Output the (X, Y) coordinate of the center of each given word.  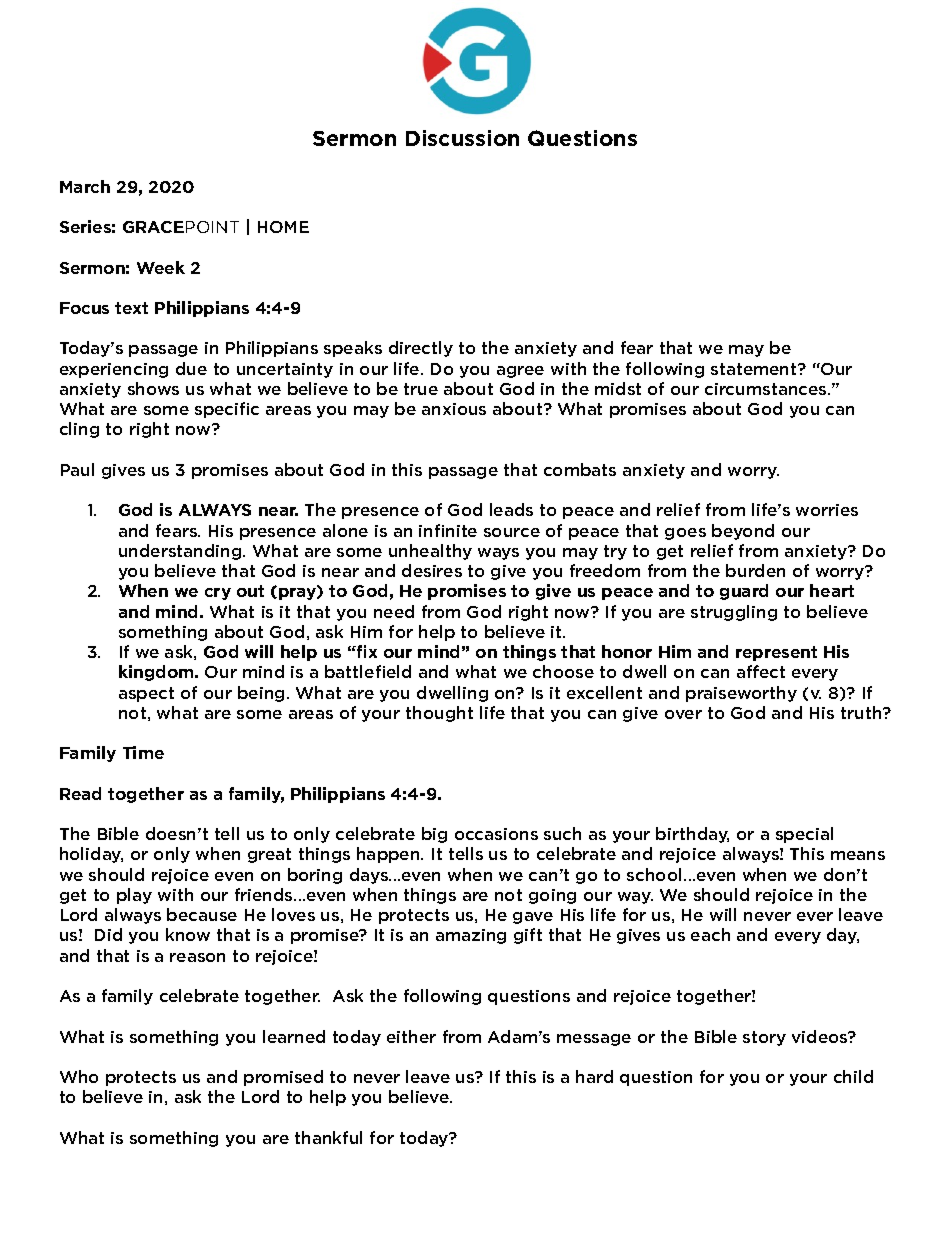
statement (755, 369)
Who (79, 1076)
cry (218, 594)
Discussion (462, 138)
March (85, 186)
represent (776, 653)
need (394, 611)
